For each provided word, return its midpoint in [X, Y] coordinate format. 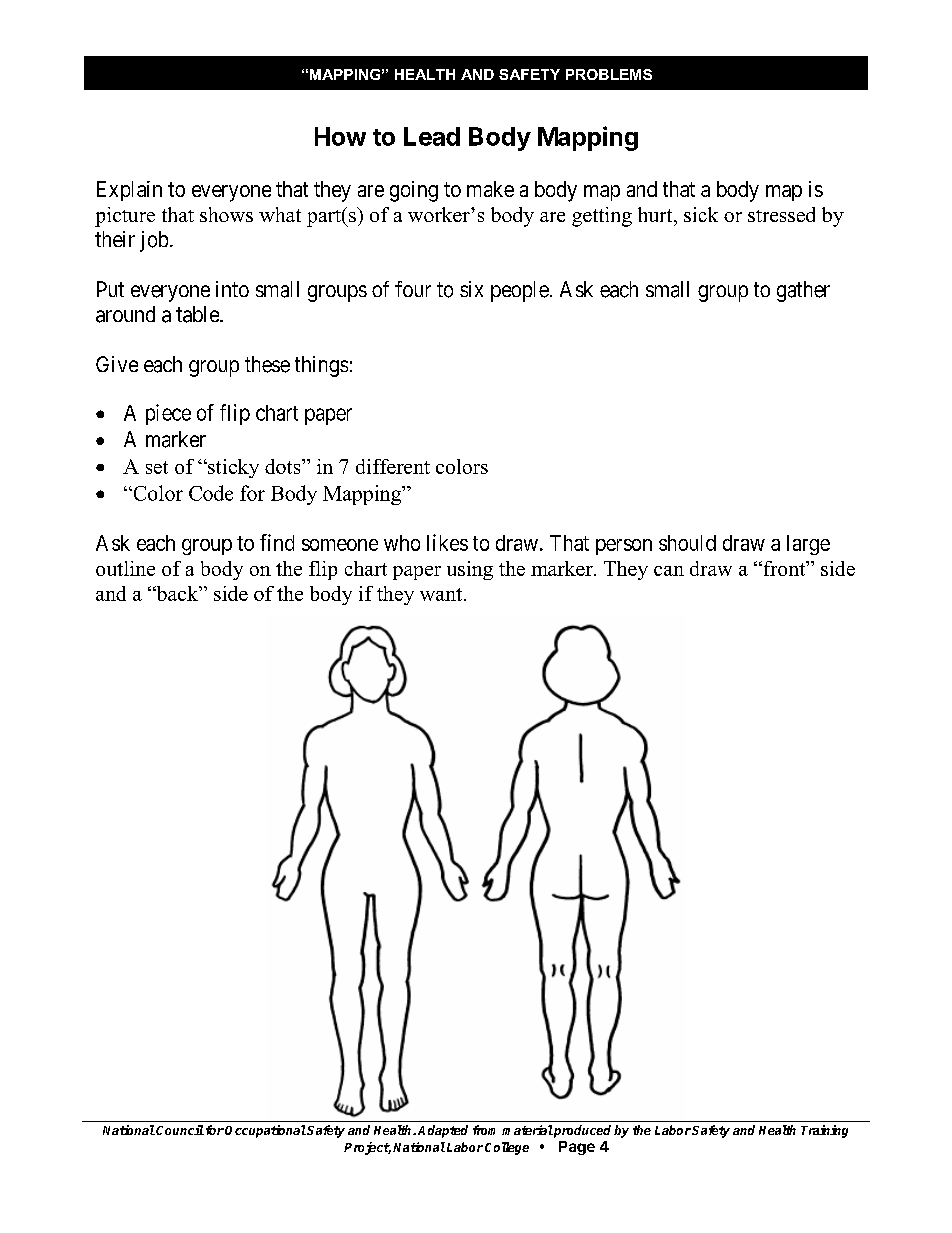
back [177, 593]
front [784, 568]
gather [803, 291]
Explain [129, 191]
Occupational [265, 1131]
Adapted [443, 1131]
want [442, 594]
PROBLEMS [609, 74]
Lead [432, 136]
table [198, 314]
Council [179, 1130]
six [471, 289]
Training [824, 1131]
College [507, 1148]
